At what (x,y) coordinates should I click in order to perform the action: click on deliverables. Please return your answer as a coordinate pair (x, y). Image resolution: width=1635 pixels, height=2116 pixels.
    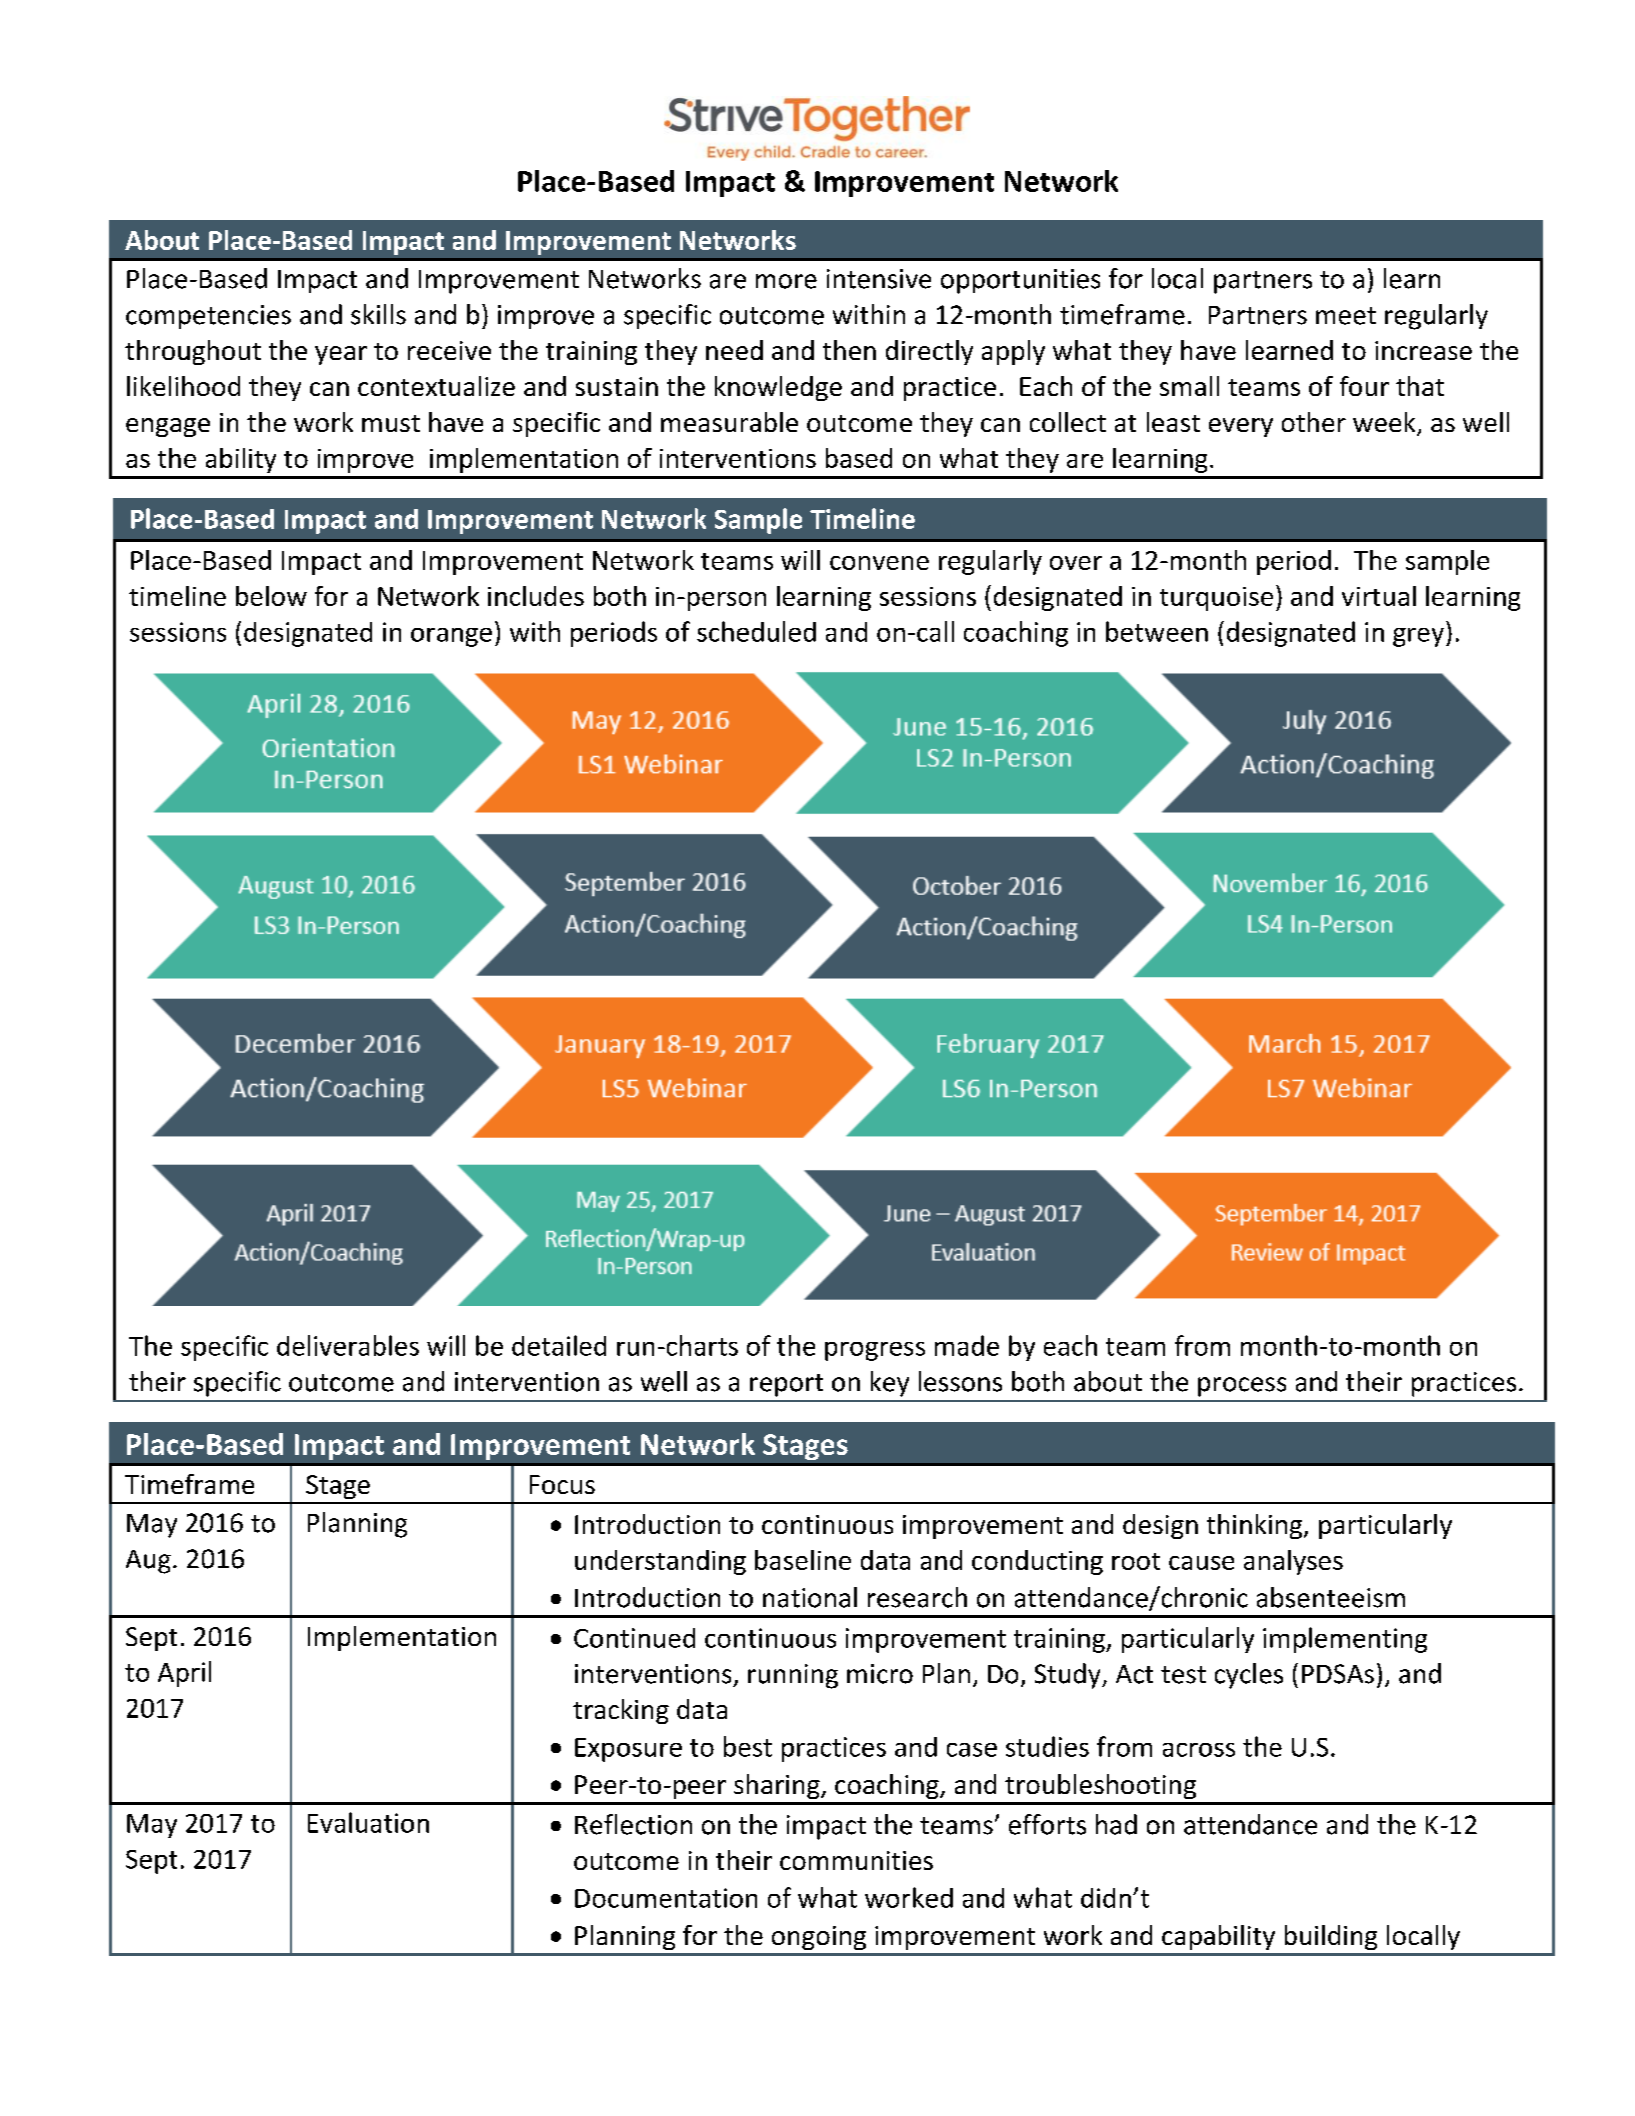
    Looking at the image, I should click on (348, 1345).
